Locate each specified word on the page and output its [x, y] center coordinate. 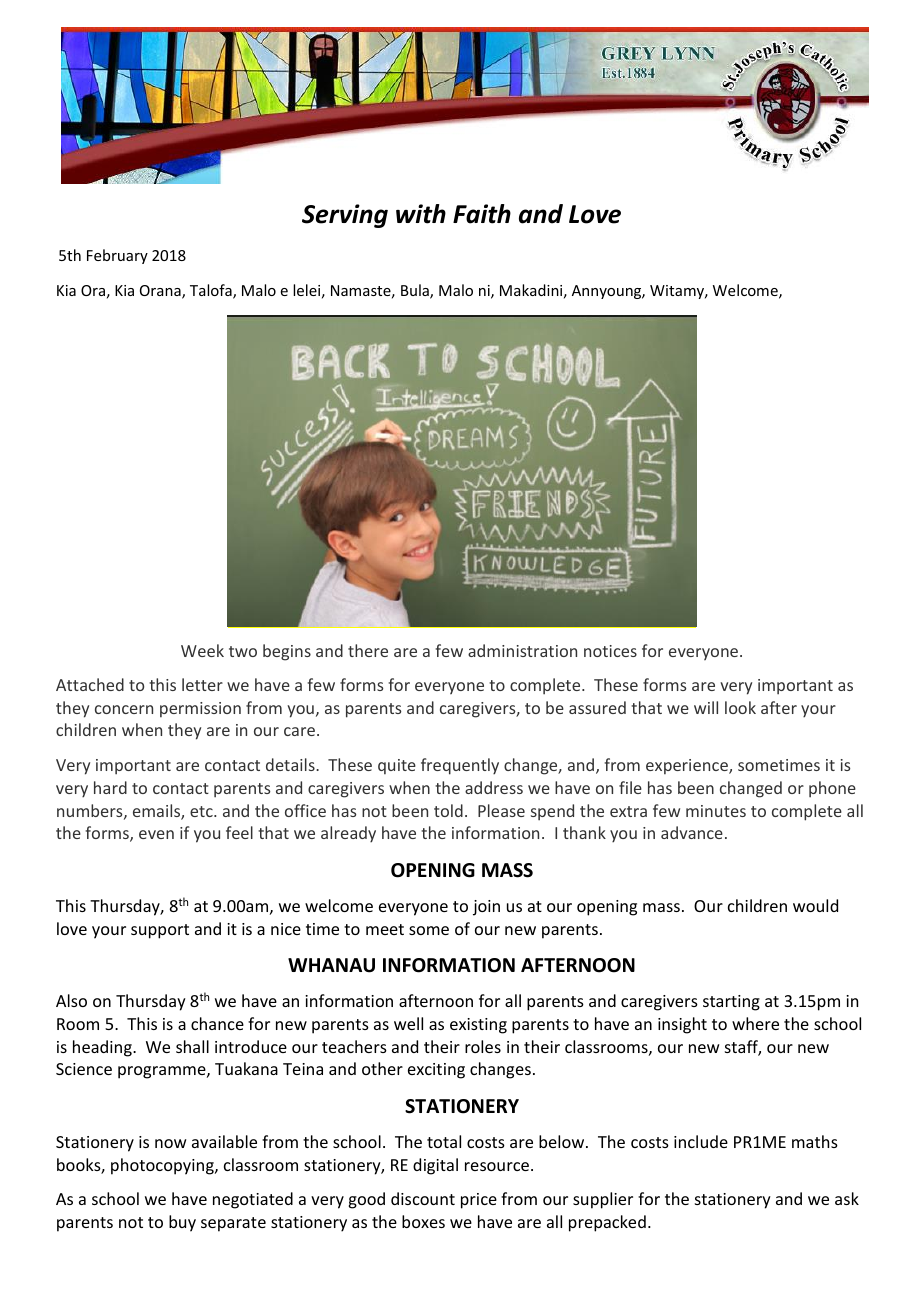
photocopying [163, 1166]
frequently [460, 766]
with [421, 214]
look [740, 707]
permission [200, 709]
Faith [482, 214]
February [117, 256]
